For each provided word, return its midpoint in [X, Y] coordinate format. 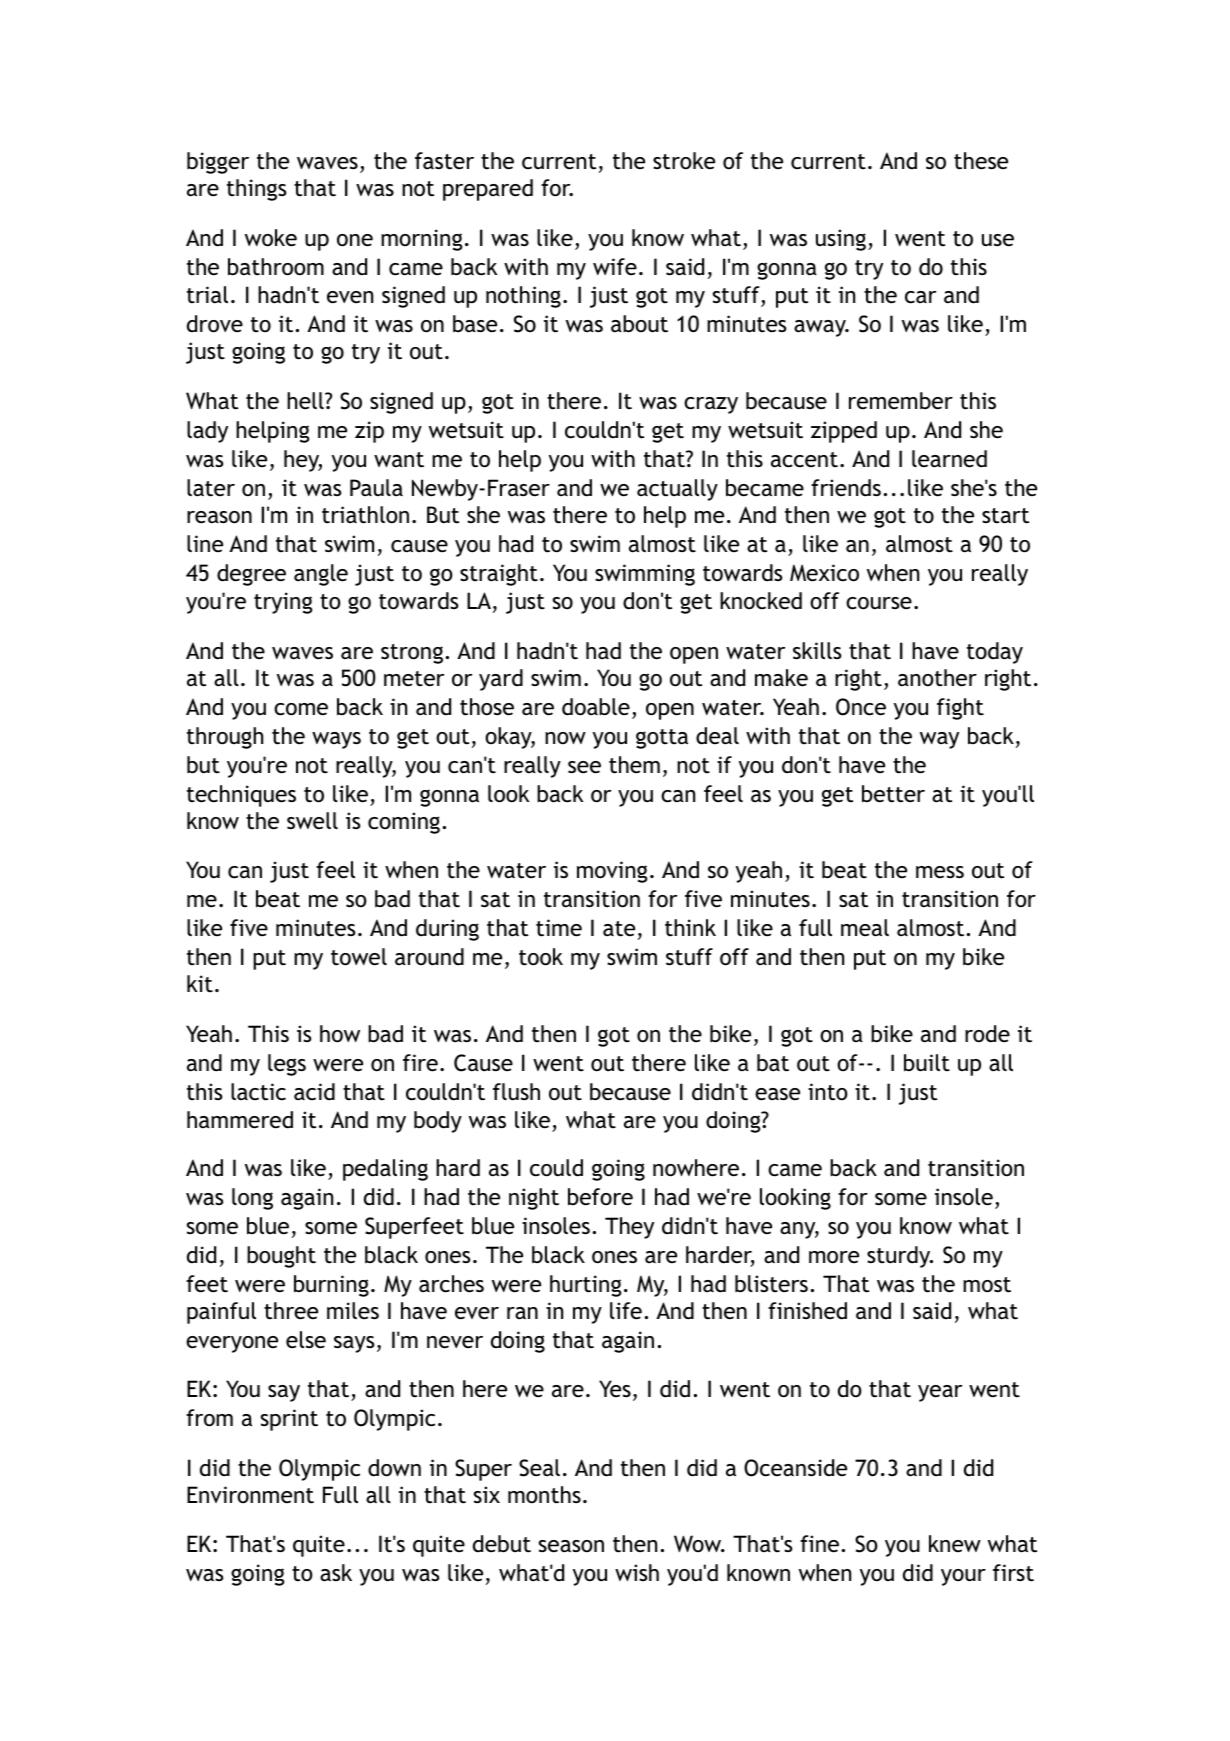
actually [677, 490]
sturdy [900, 1257]
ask [336, 1572]
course [879, 603]
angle [321, 575]
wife [615, 266]
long [252, 1199]
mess [940, 872]
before [600, 1197]
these [981, 161]
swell [312, 821]
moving [612, 872]
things [256, 190]
